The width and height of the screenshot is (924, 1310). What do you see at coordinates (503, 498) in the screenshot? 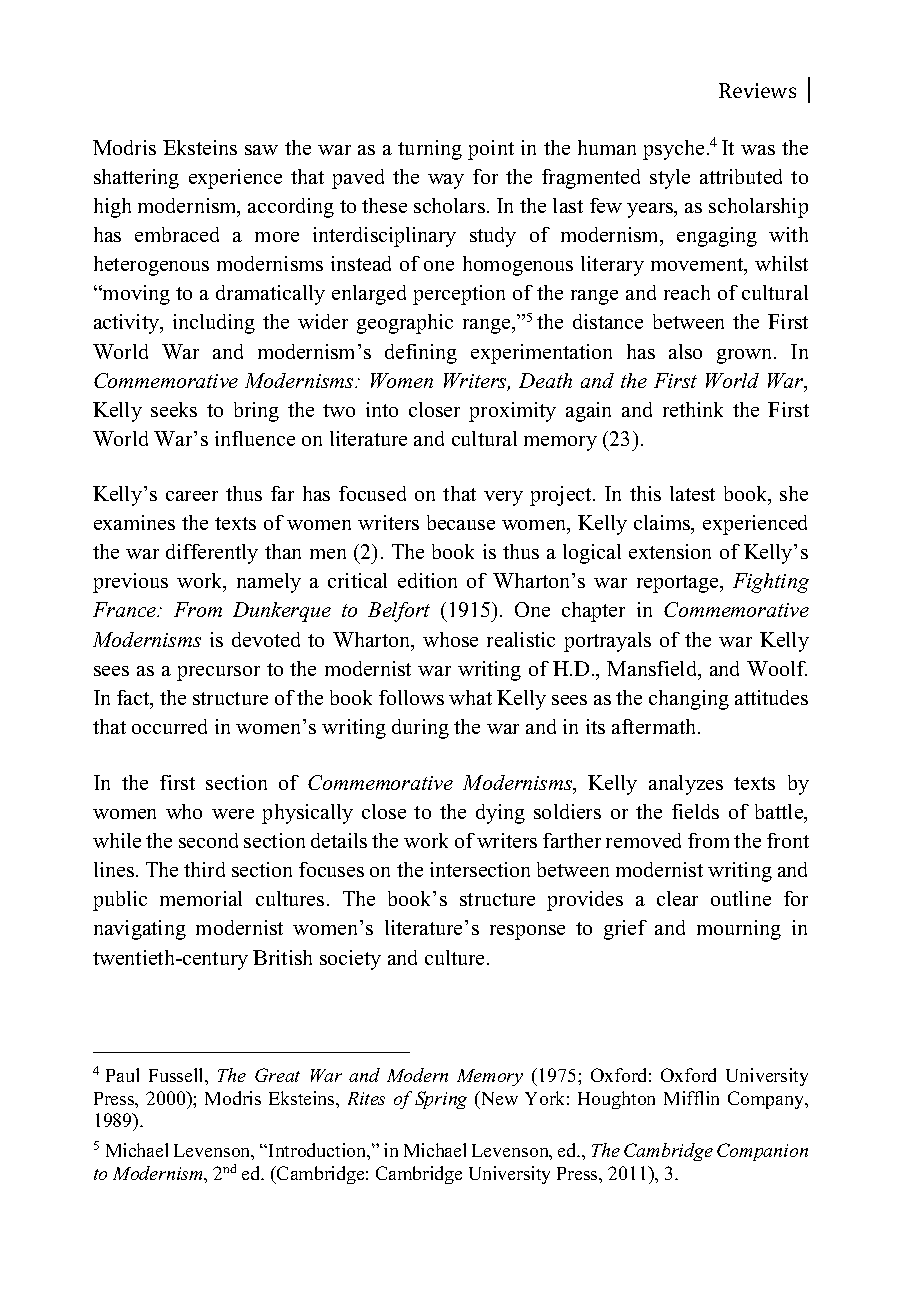
I see `very` at bounding box center [503, 498].
